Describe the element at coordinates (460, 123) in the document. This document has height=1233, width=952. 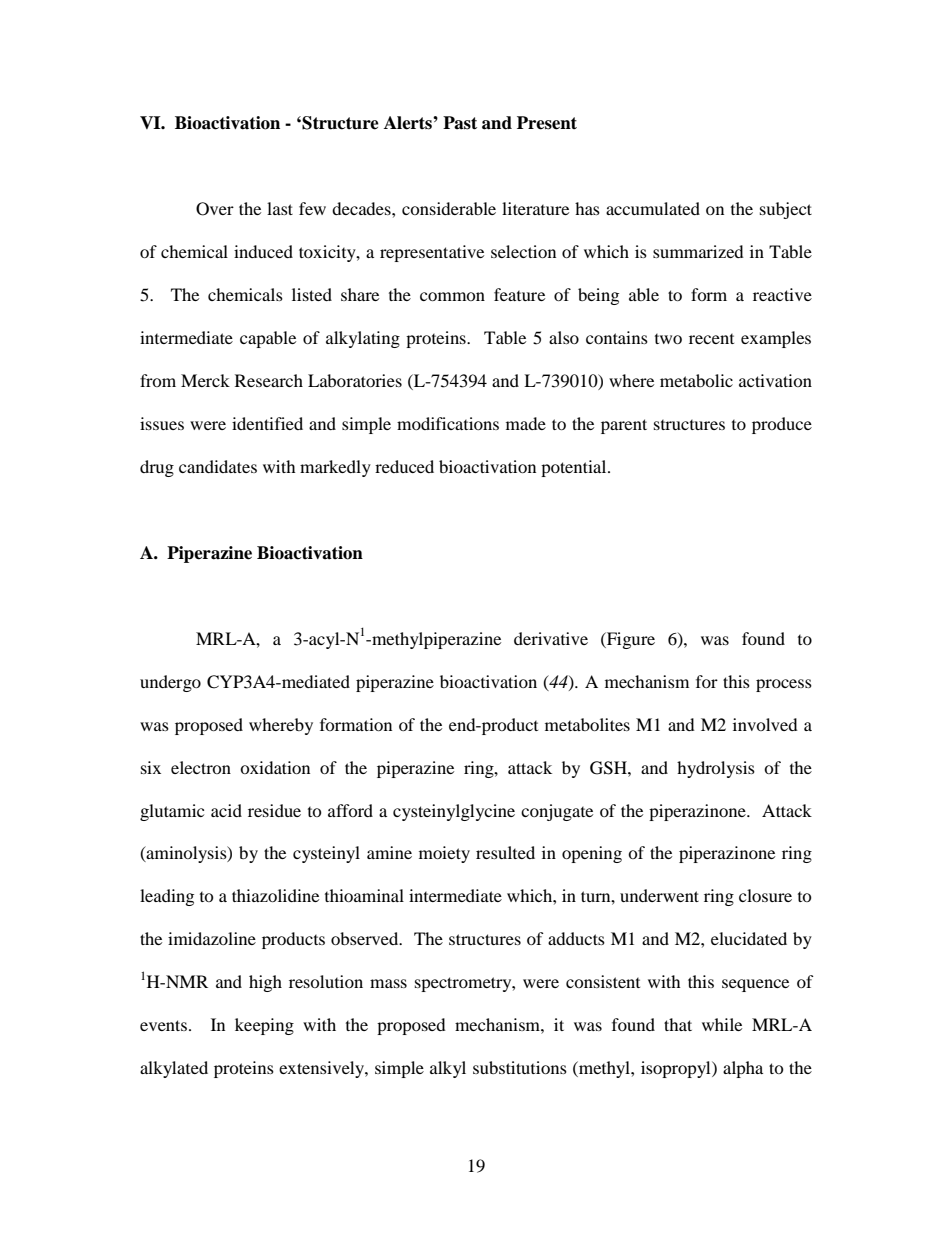
I see `Past` at that location.
